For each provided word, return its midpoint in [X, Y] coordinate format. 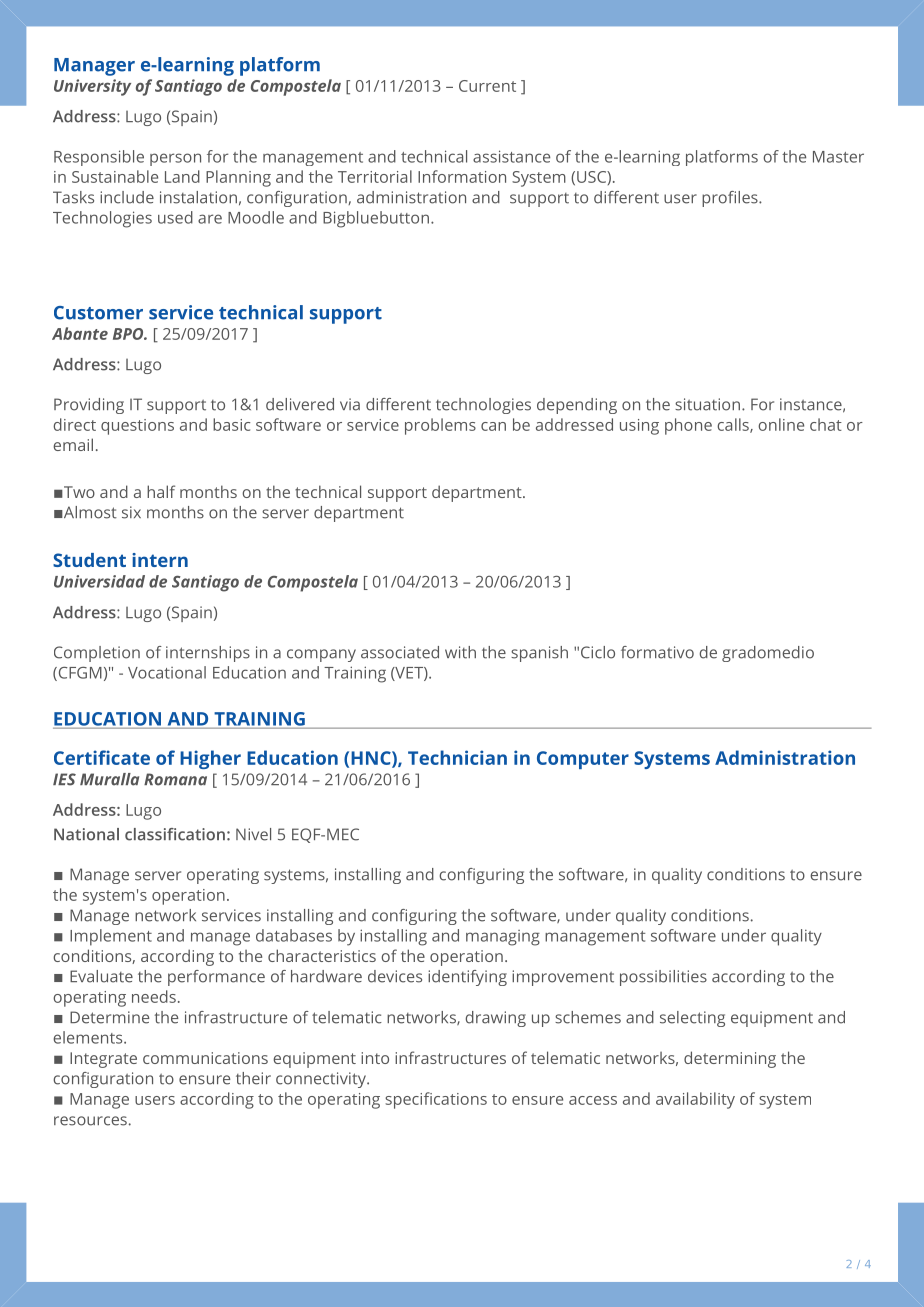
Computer [583, 760]
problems [440, 426]
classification [175, 834]
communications [205, 1058]
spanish [539, 654]
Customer [98, 313]
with [460, 652]
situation [707, 404]
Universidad [99, 581]
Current [487, 86]
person [175, 159]
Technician [457, 757]
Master [838, 157]
